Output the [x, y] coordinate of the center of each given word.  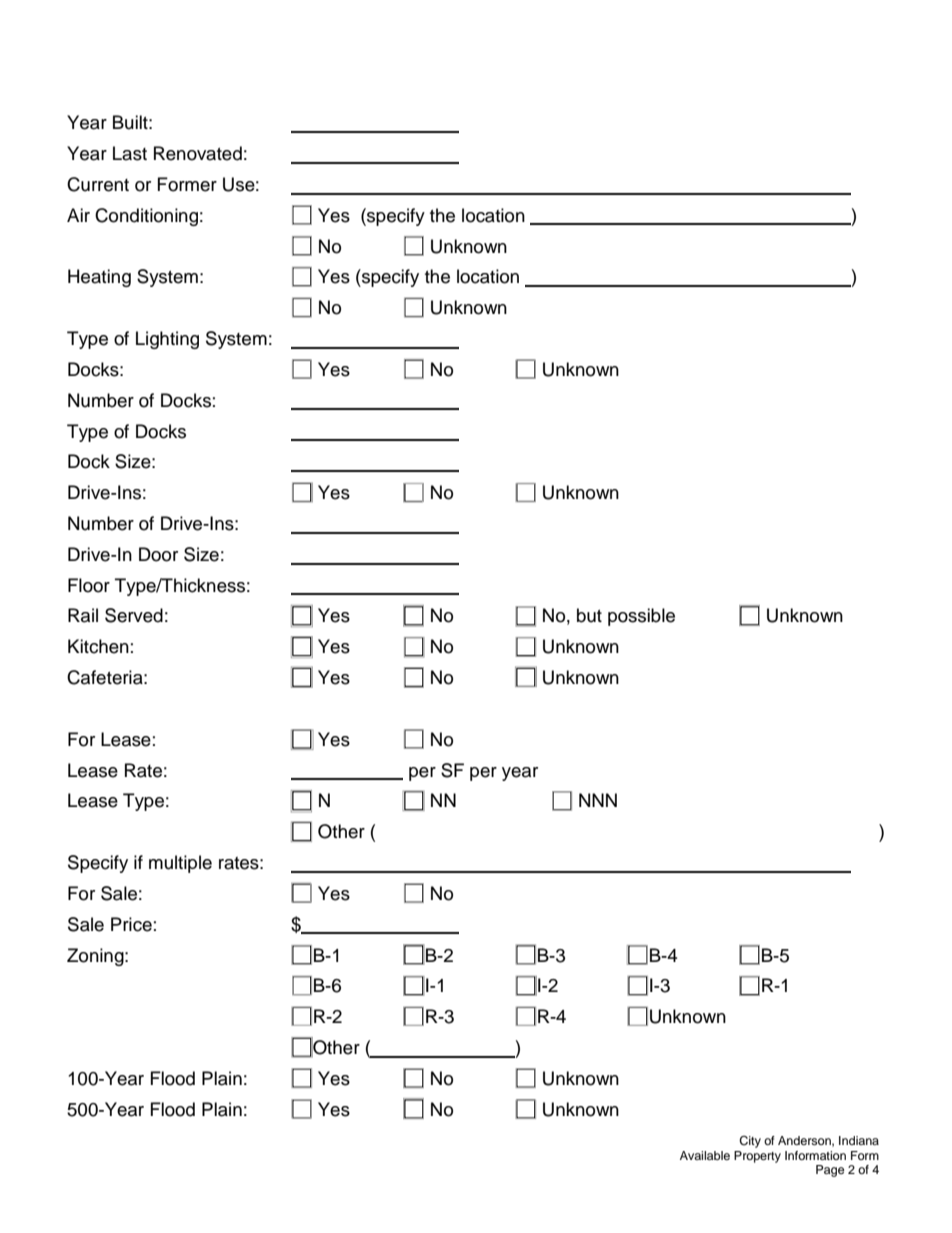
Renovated [198, 153]
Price [131, 924]
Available [705, 1155]
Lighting [167, 340]
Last [130, 153]
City [750, 1142]
